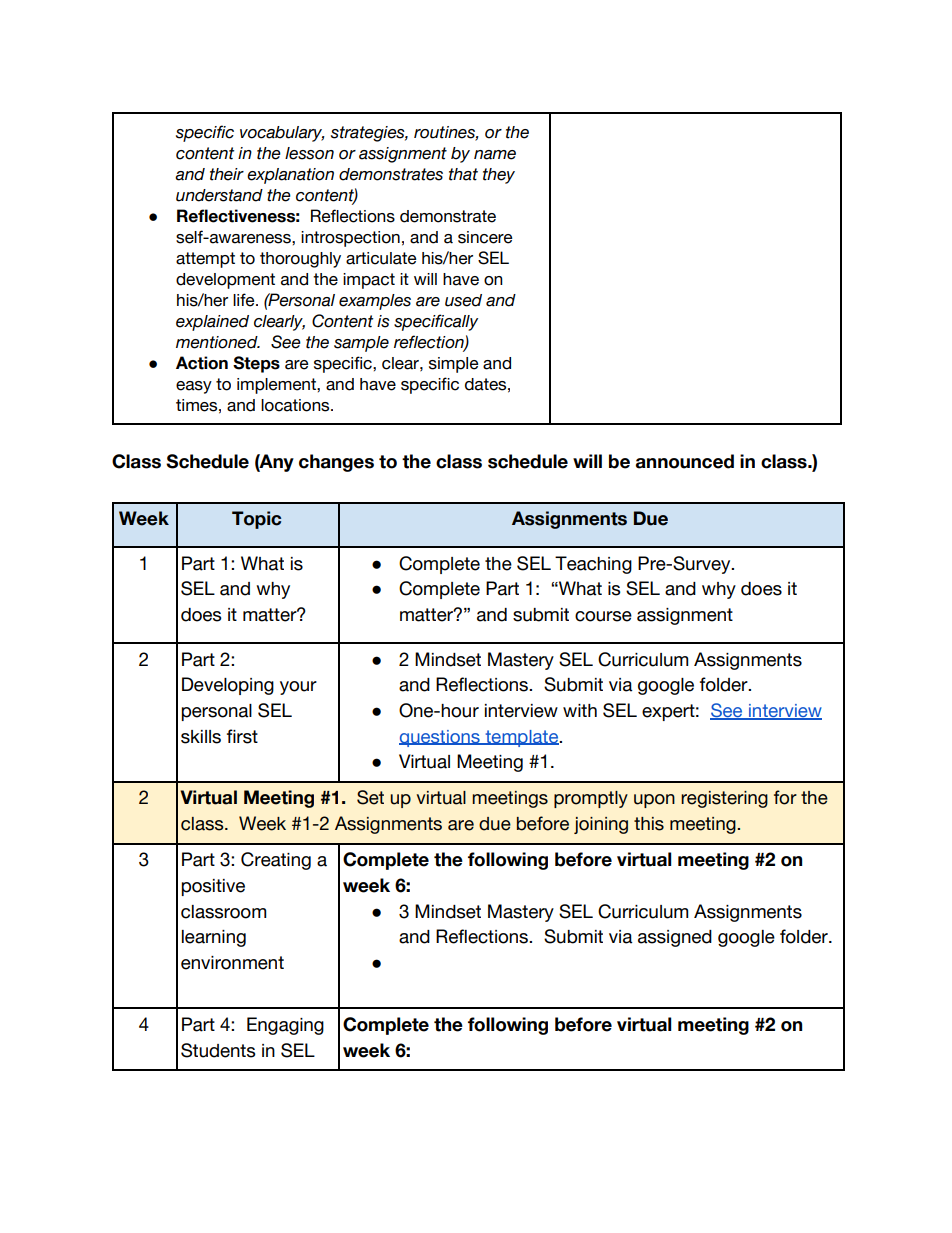 This image has width=952, height=1233. What do you see at coordinates (675, 938) in the image?
I see `assigned` at bounding box center [675, 938].
